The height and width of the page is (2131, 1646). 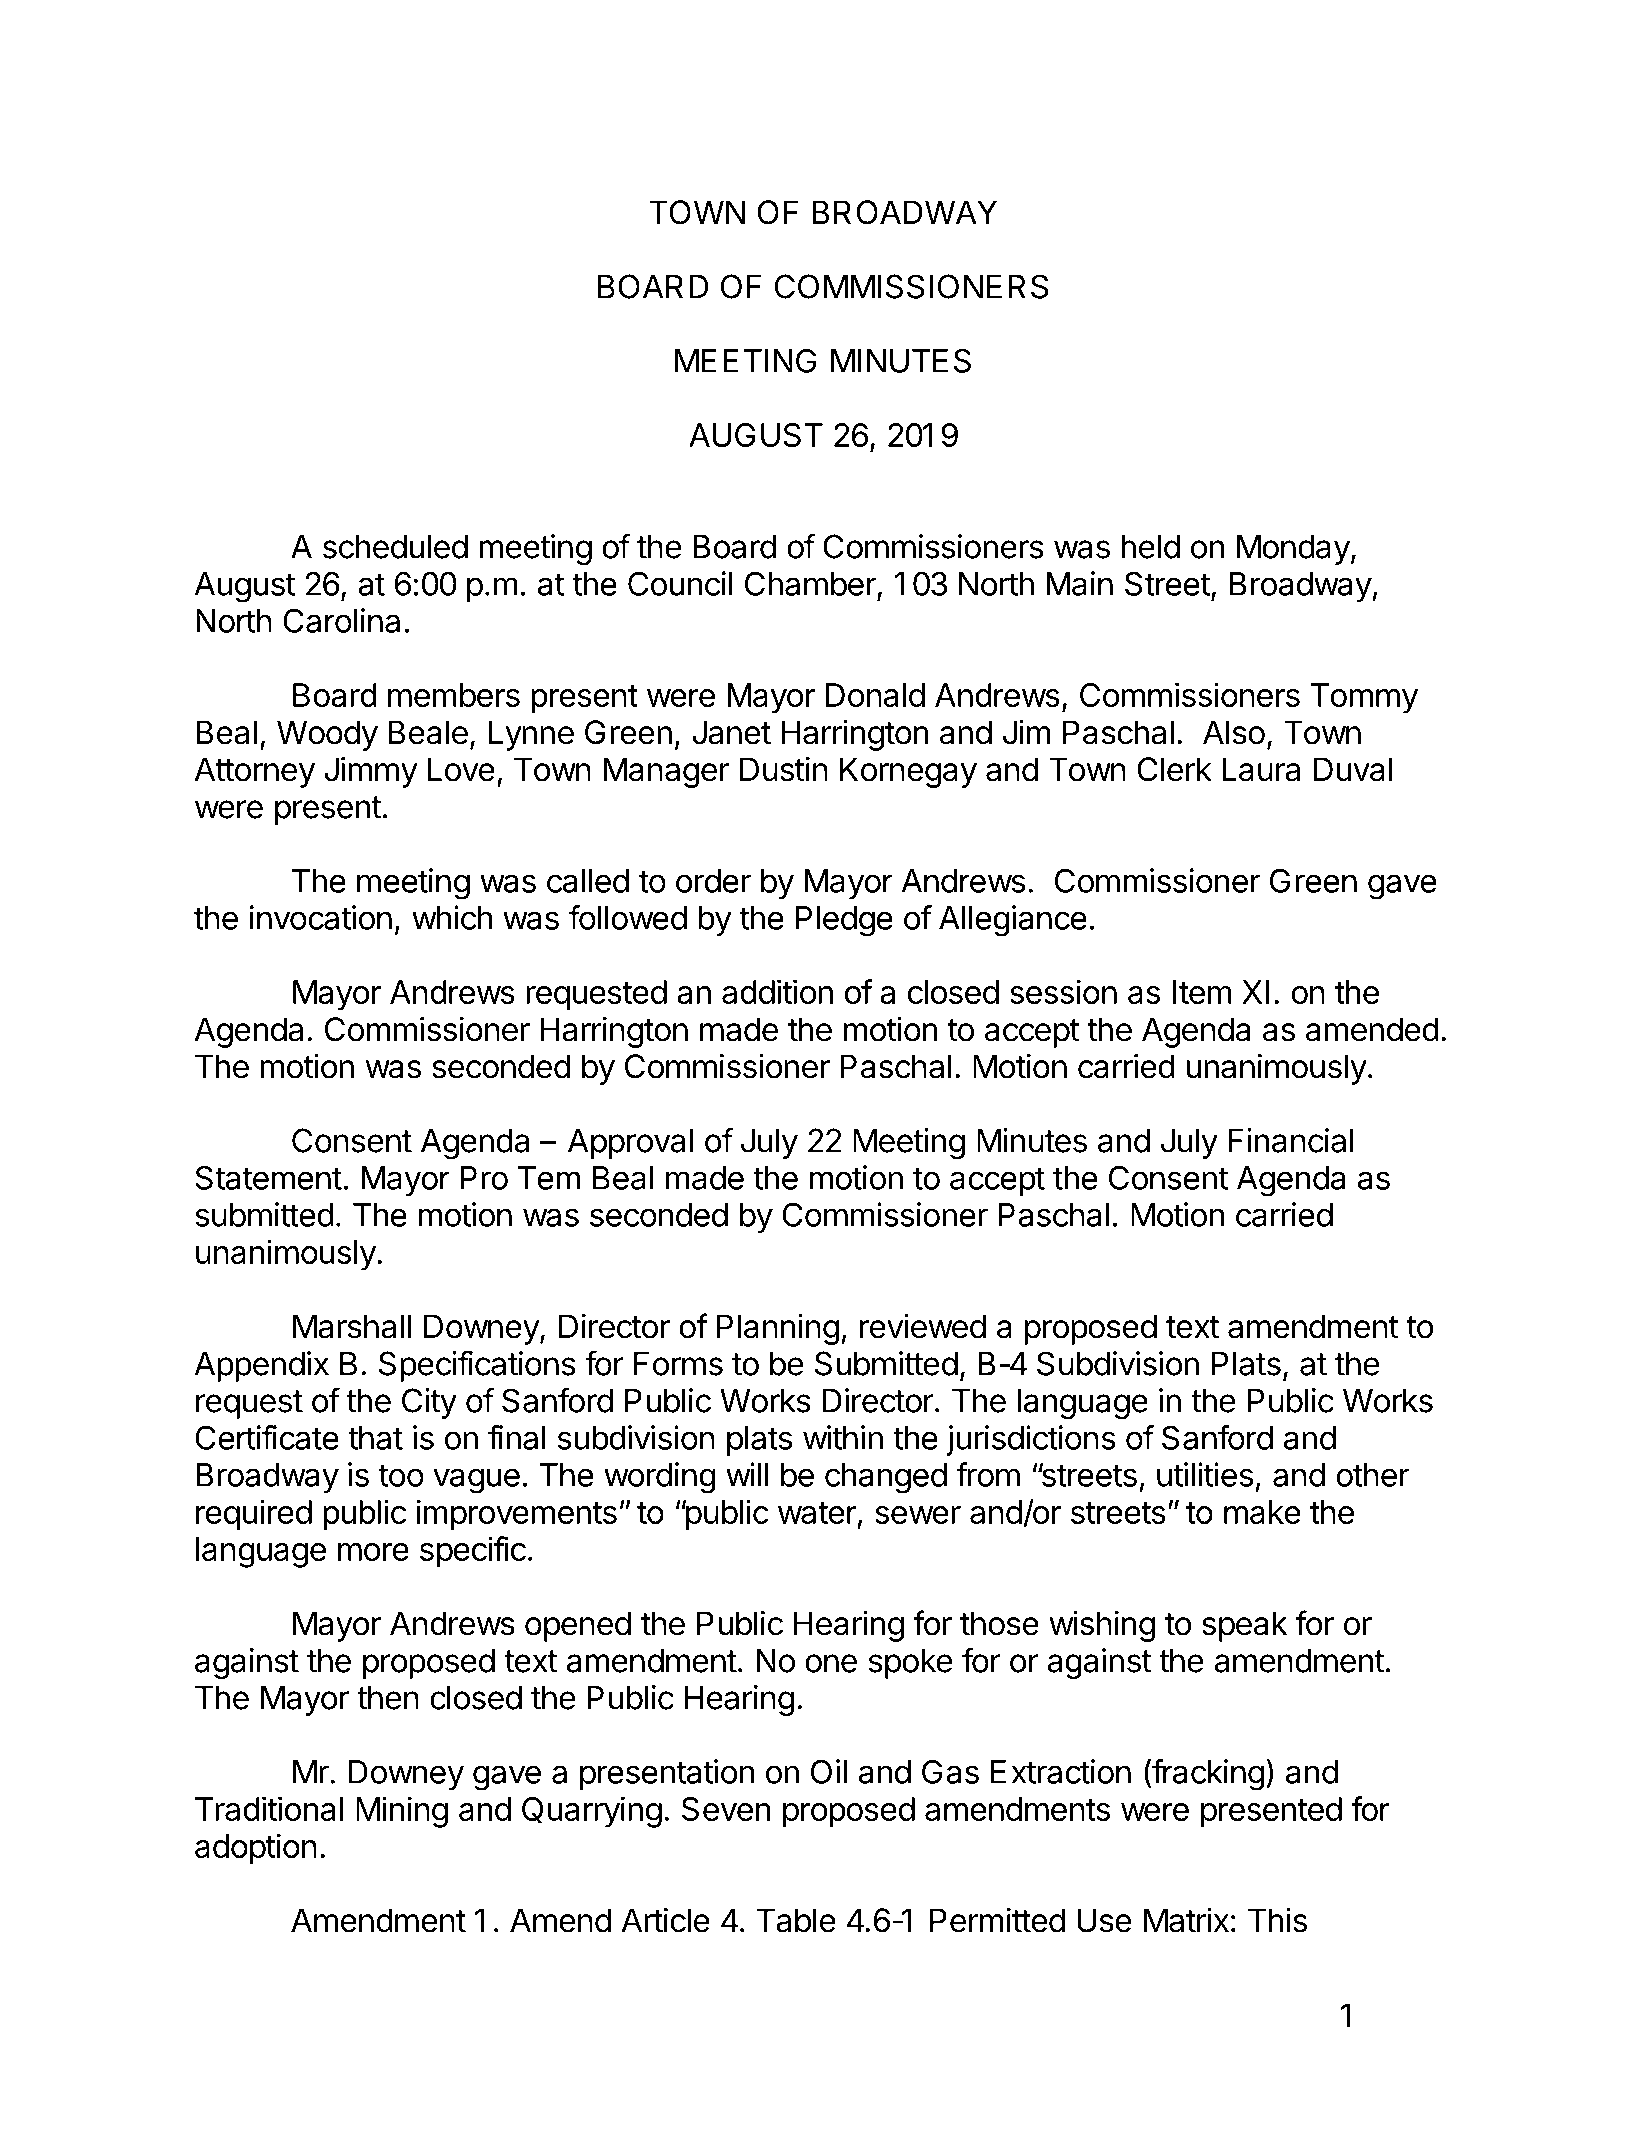 What do you see at coordinates (268, 1177) in the page?
I see `Statement` at bounding box center [268, 1177].
